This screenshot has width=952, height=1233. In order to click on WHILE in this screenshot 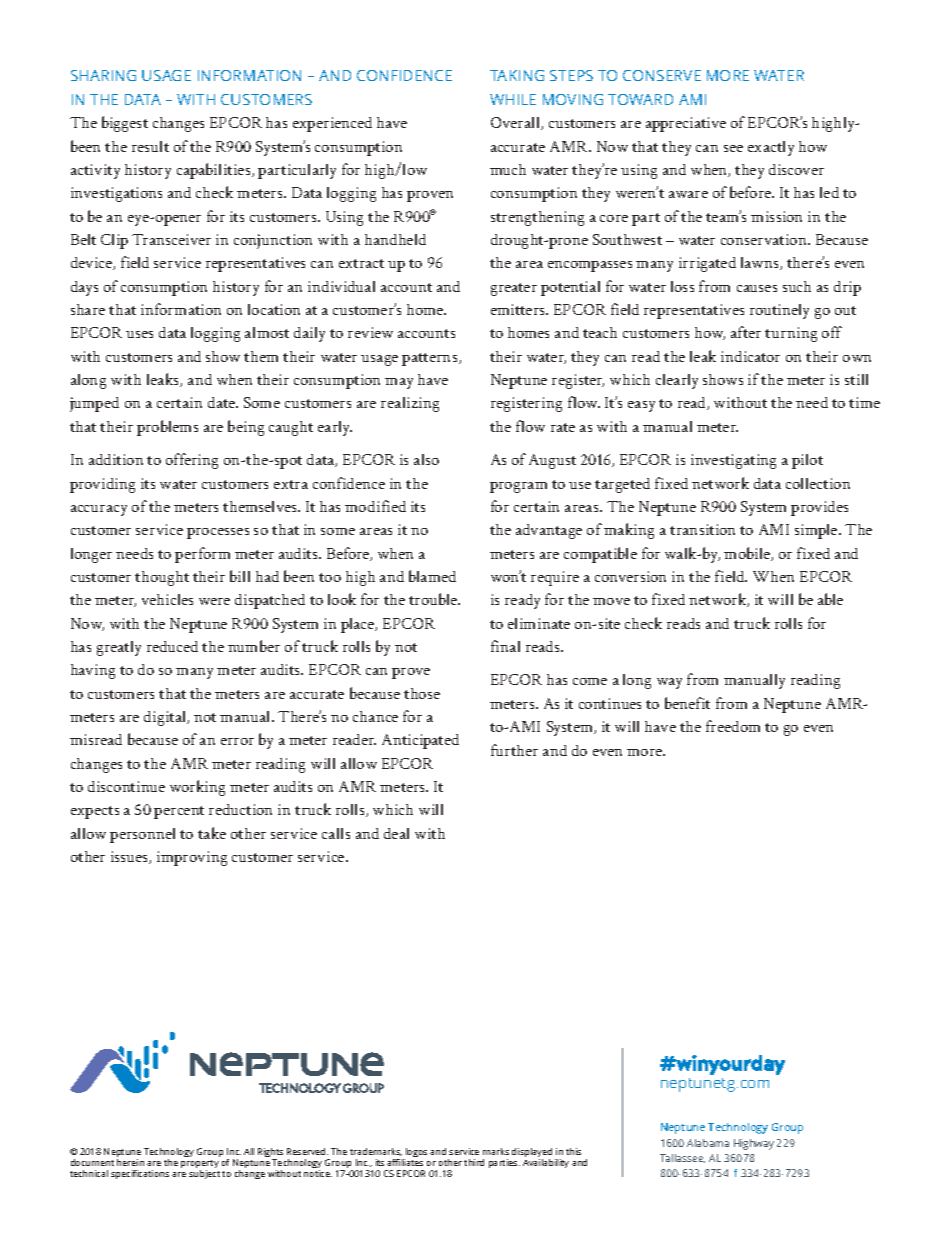, I will do `click(513, 99)`.
